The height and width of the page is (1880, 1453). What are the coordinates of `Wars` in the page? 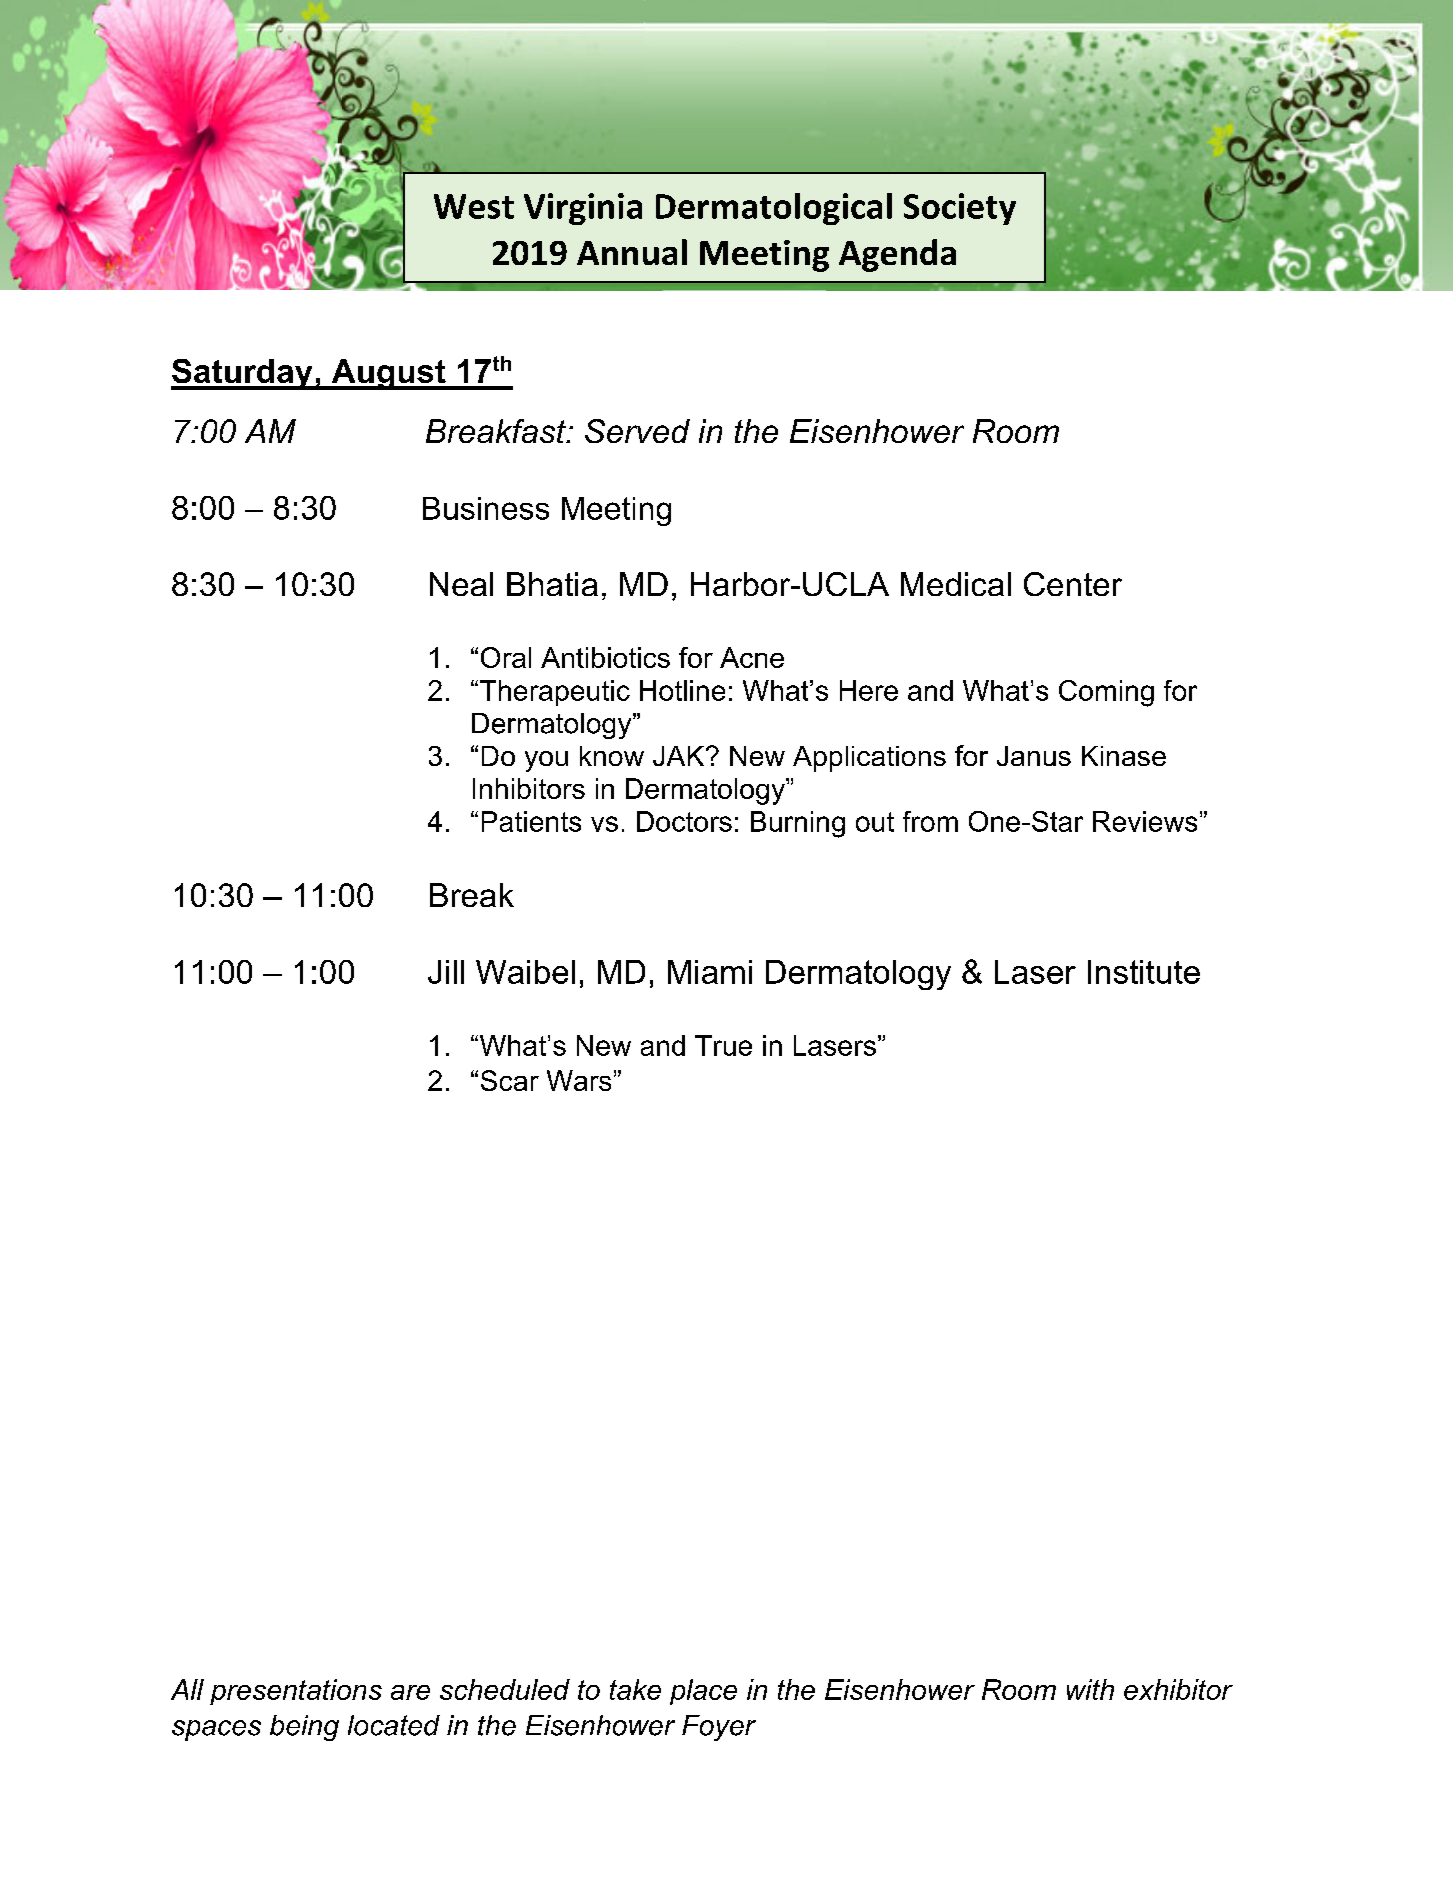 It's located at (579, 1080).
